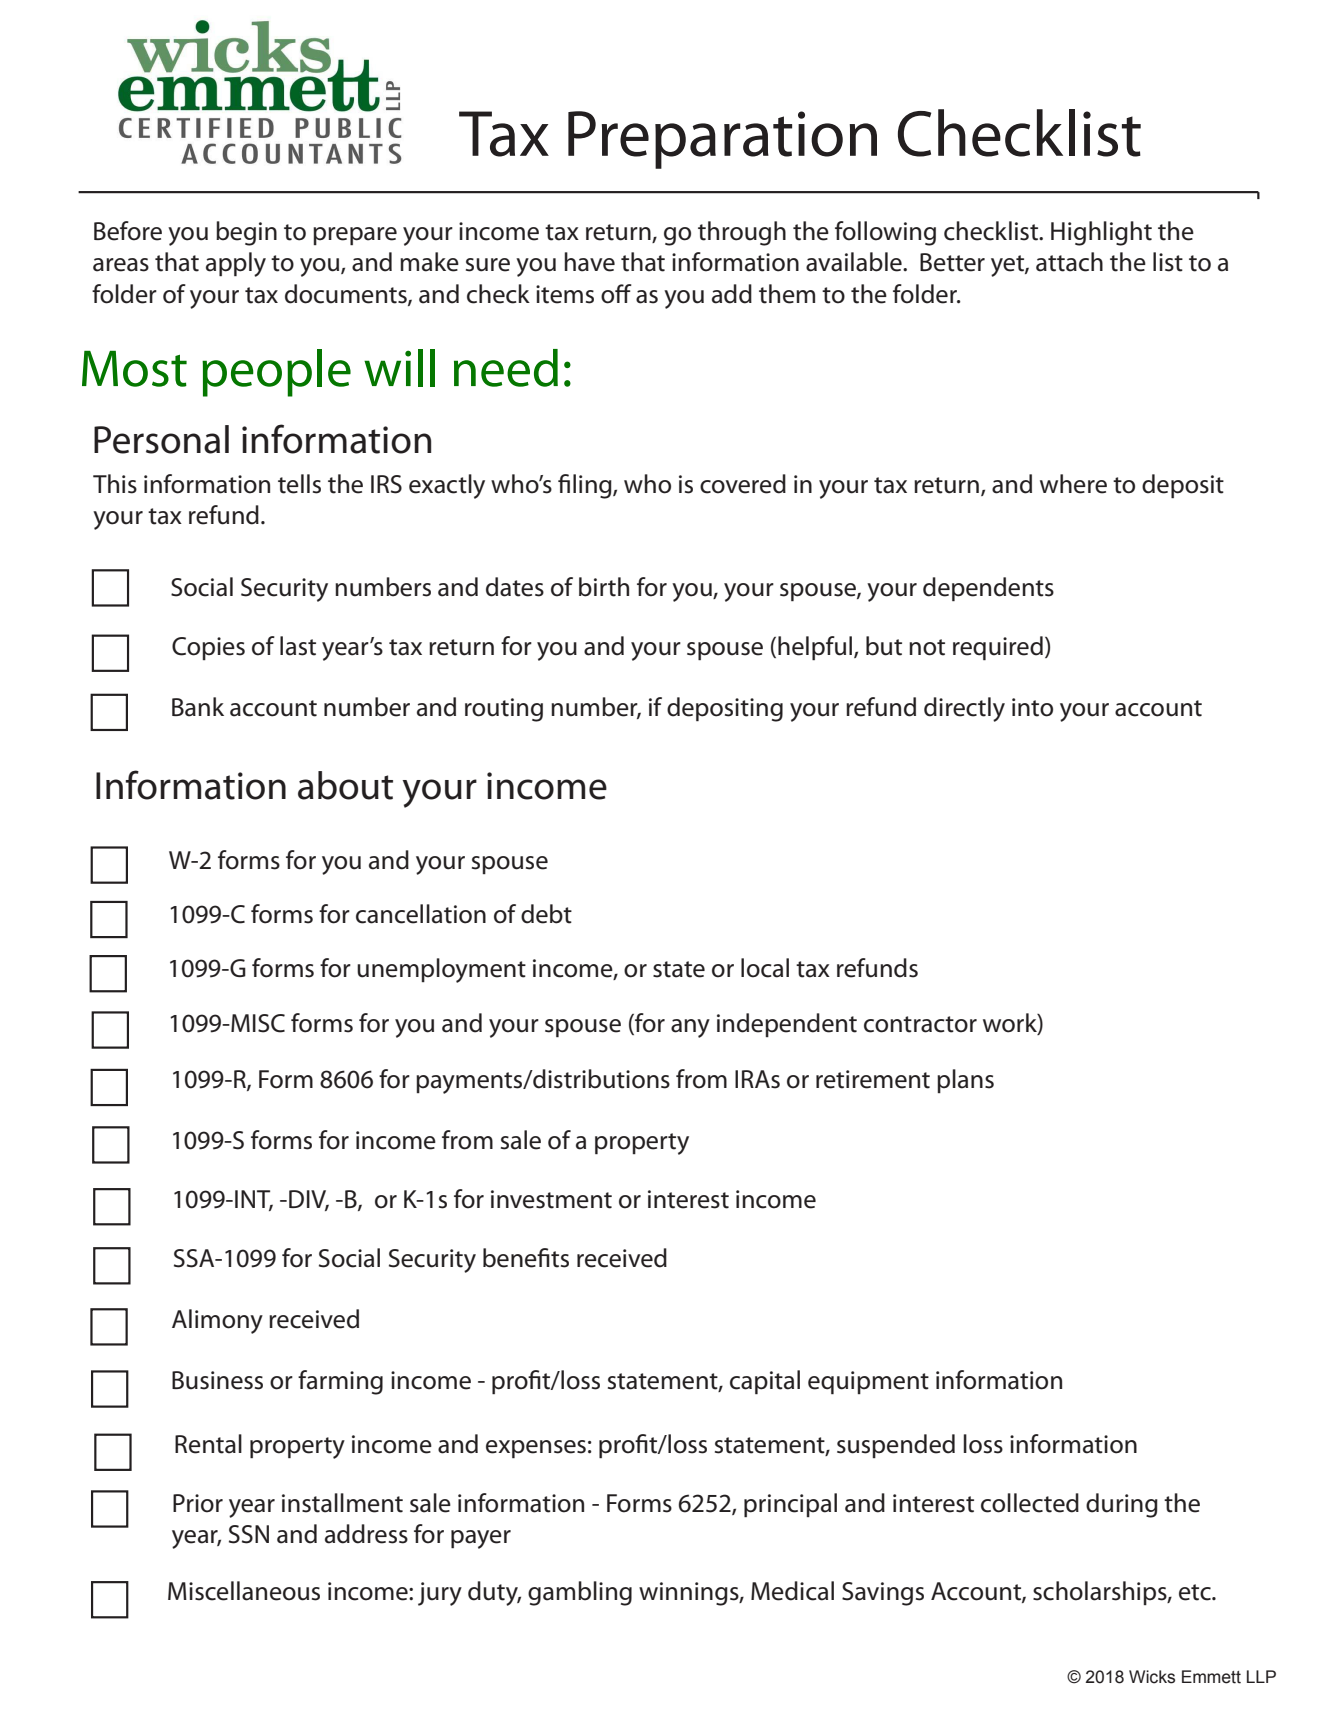 This page has height=1730, width=1337. I want to click on Highlight, so click(1101, 233).
